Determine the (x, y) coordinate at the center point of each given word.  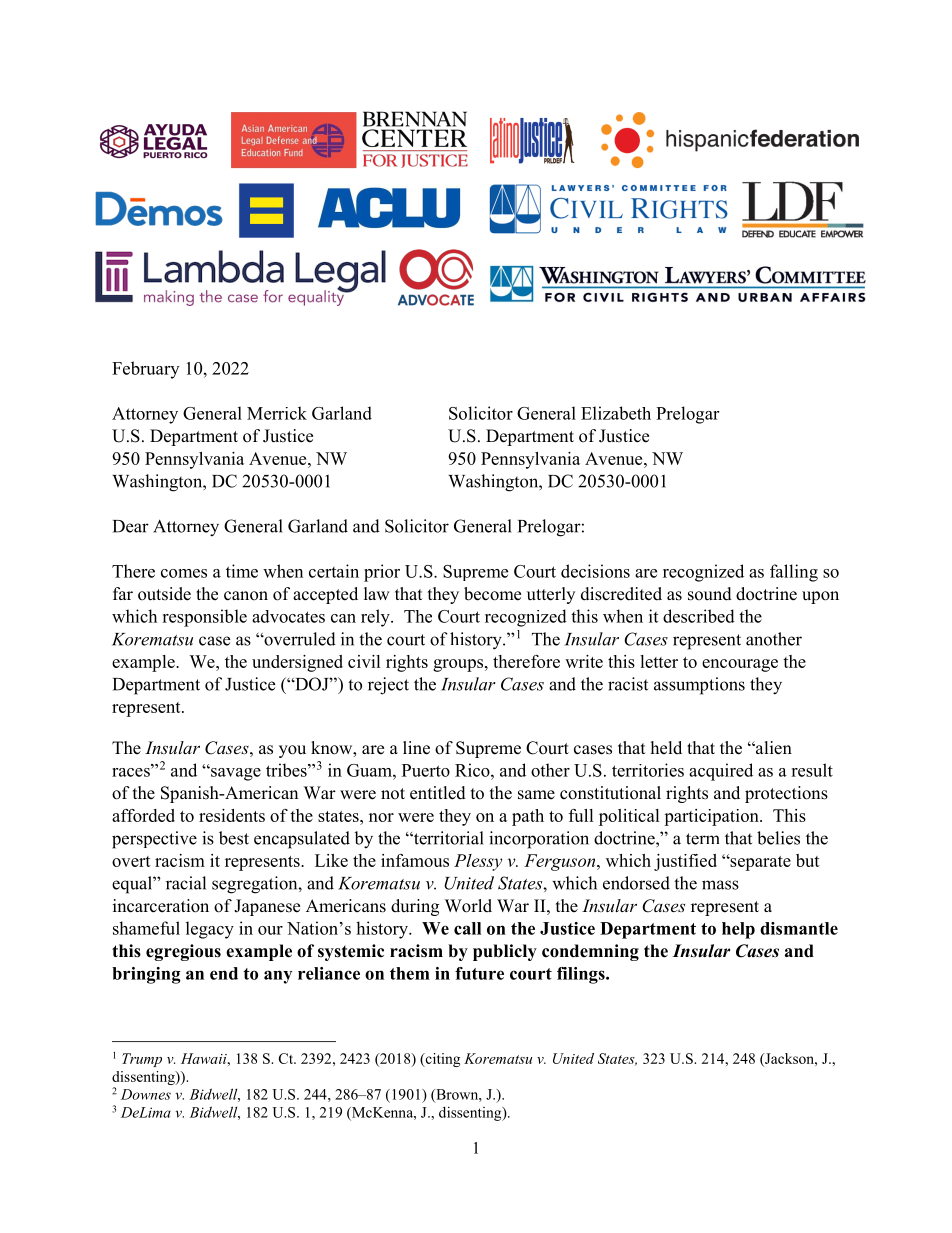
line (416, 748)
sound (710, 594)
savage (235, 774)
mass (720, 885)
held (666, 748)
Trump (142, 1060)
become (492, 594)
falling (794, 573)
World (468, 906)
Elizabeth (616, 413)
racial (186, 883)
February (145, 370)
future (479, 973)
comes (184, 573)
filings (582, 975)
